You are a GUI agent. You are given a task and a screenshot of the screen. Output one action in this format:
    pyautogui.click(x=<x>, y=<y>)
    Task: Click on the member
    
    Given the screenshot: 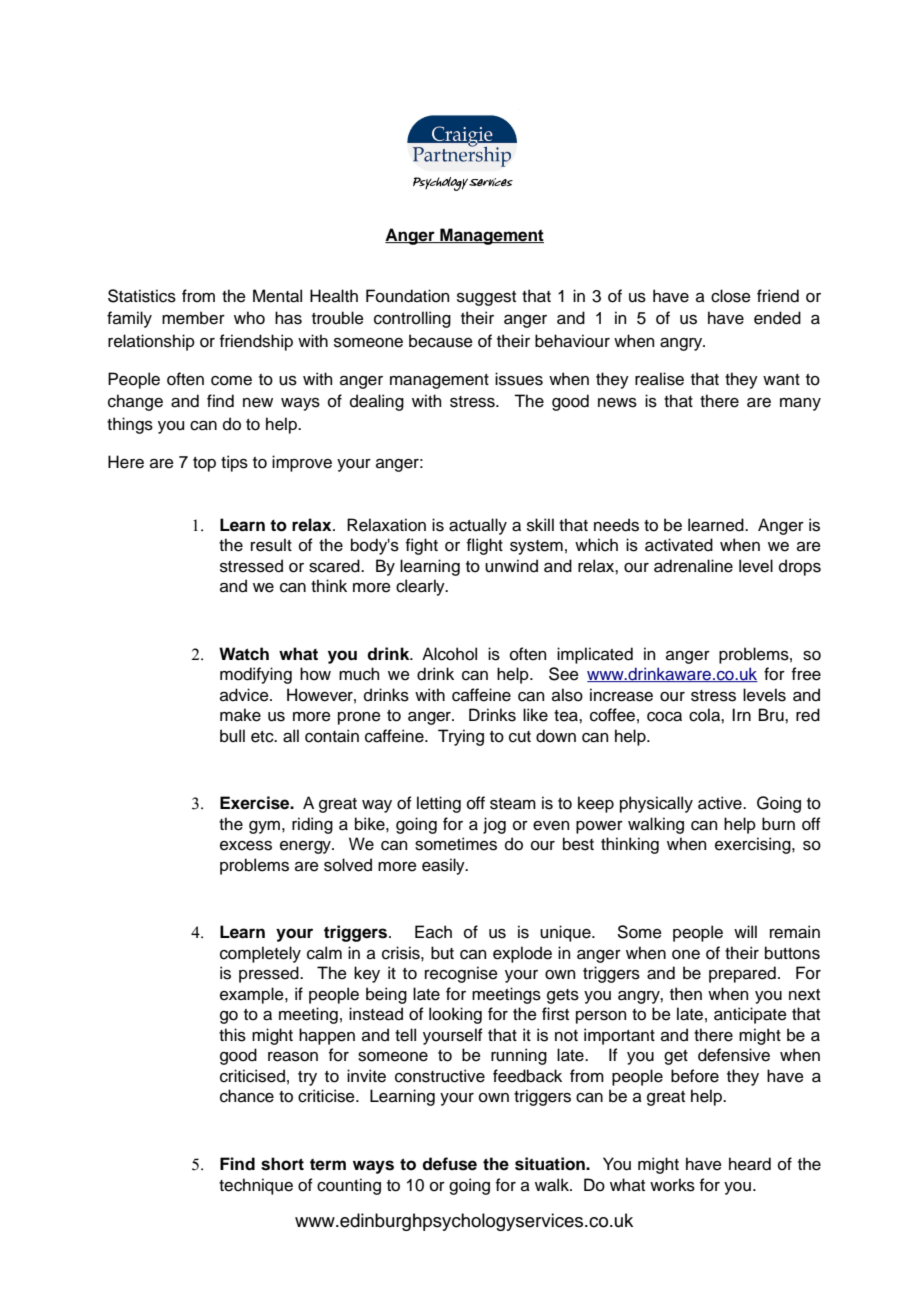 What is the action you would take?
    pyautogui.click(x=193, y=318)
